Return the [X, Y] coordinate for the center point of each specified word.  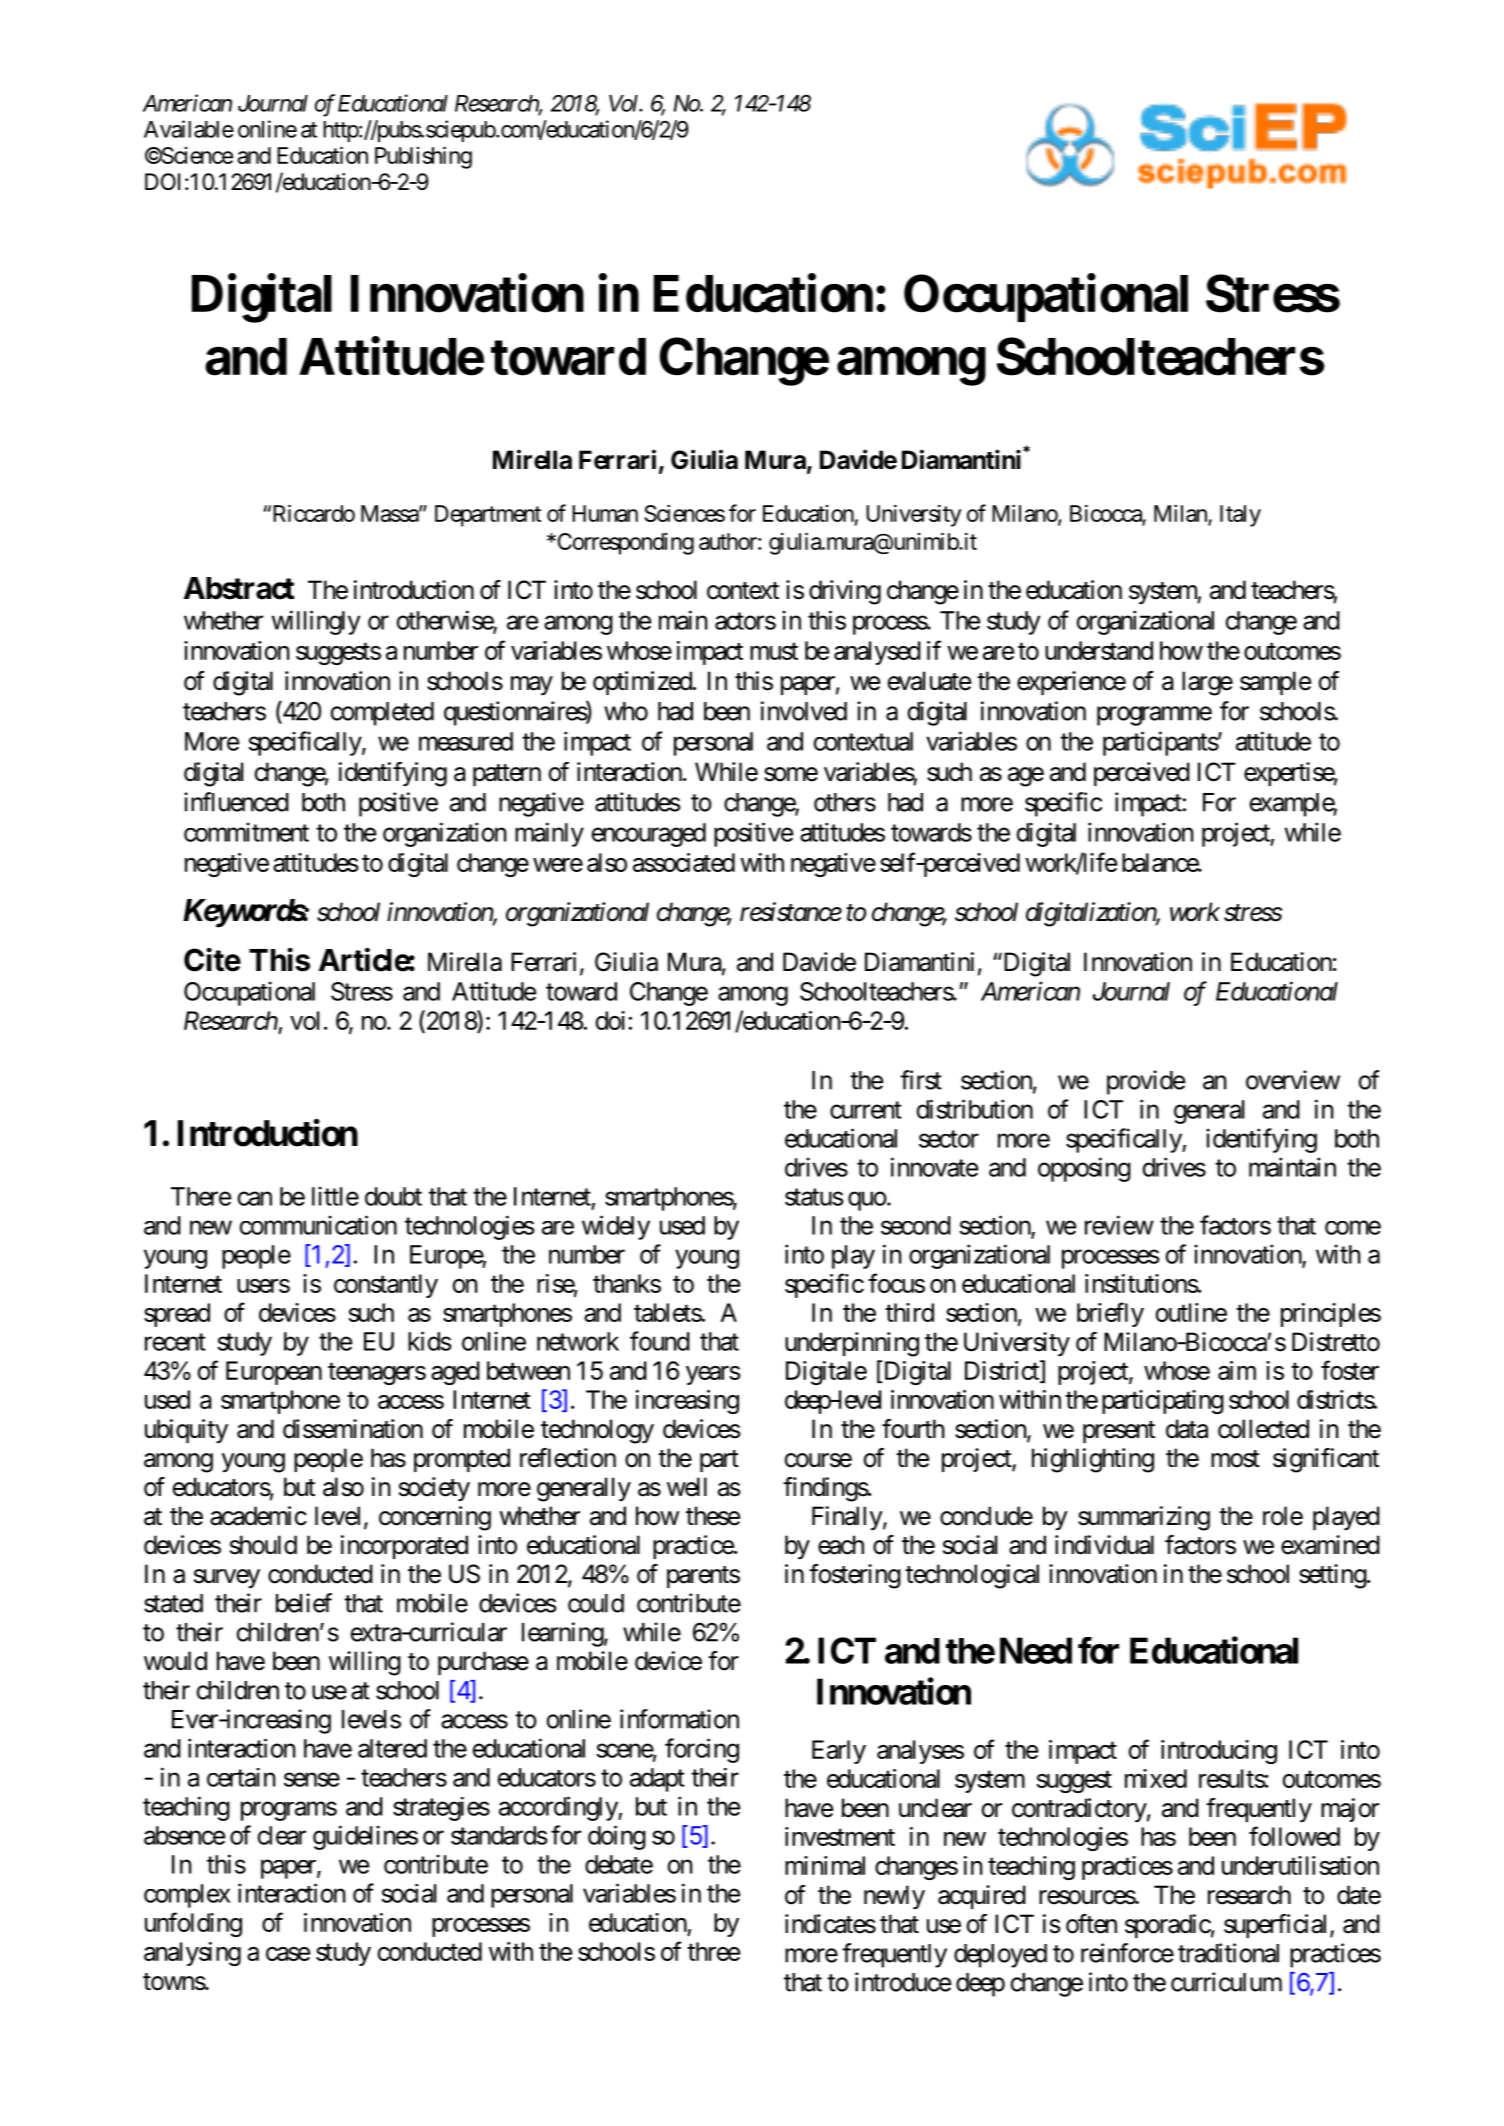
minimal [825, 1865]
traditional [1228, 1953]
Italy [1240, 516]
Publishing [423, 157]
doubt [393, 1196]
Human [605, 513]
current [866, 1110]
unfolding [193, 1924]
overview [1293, 1080]
